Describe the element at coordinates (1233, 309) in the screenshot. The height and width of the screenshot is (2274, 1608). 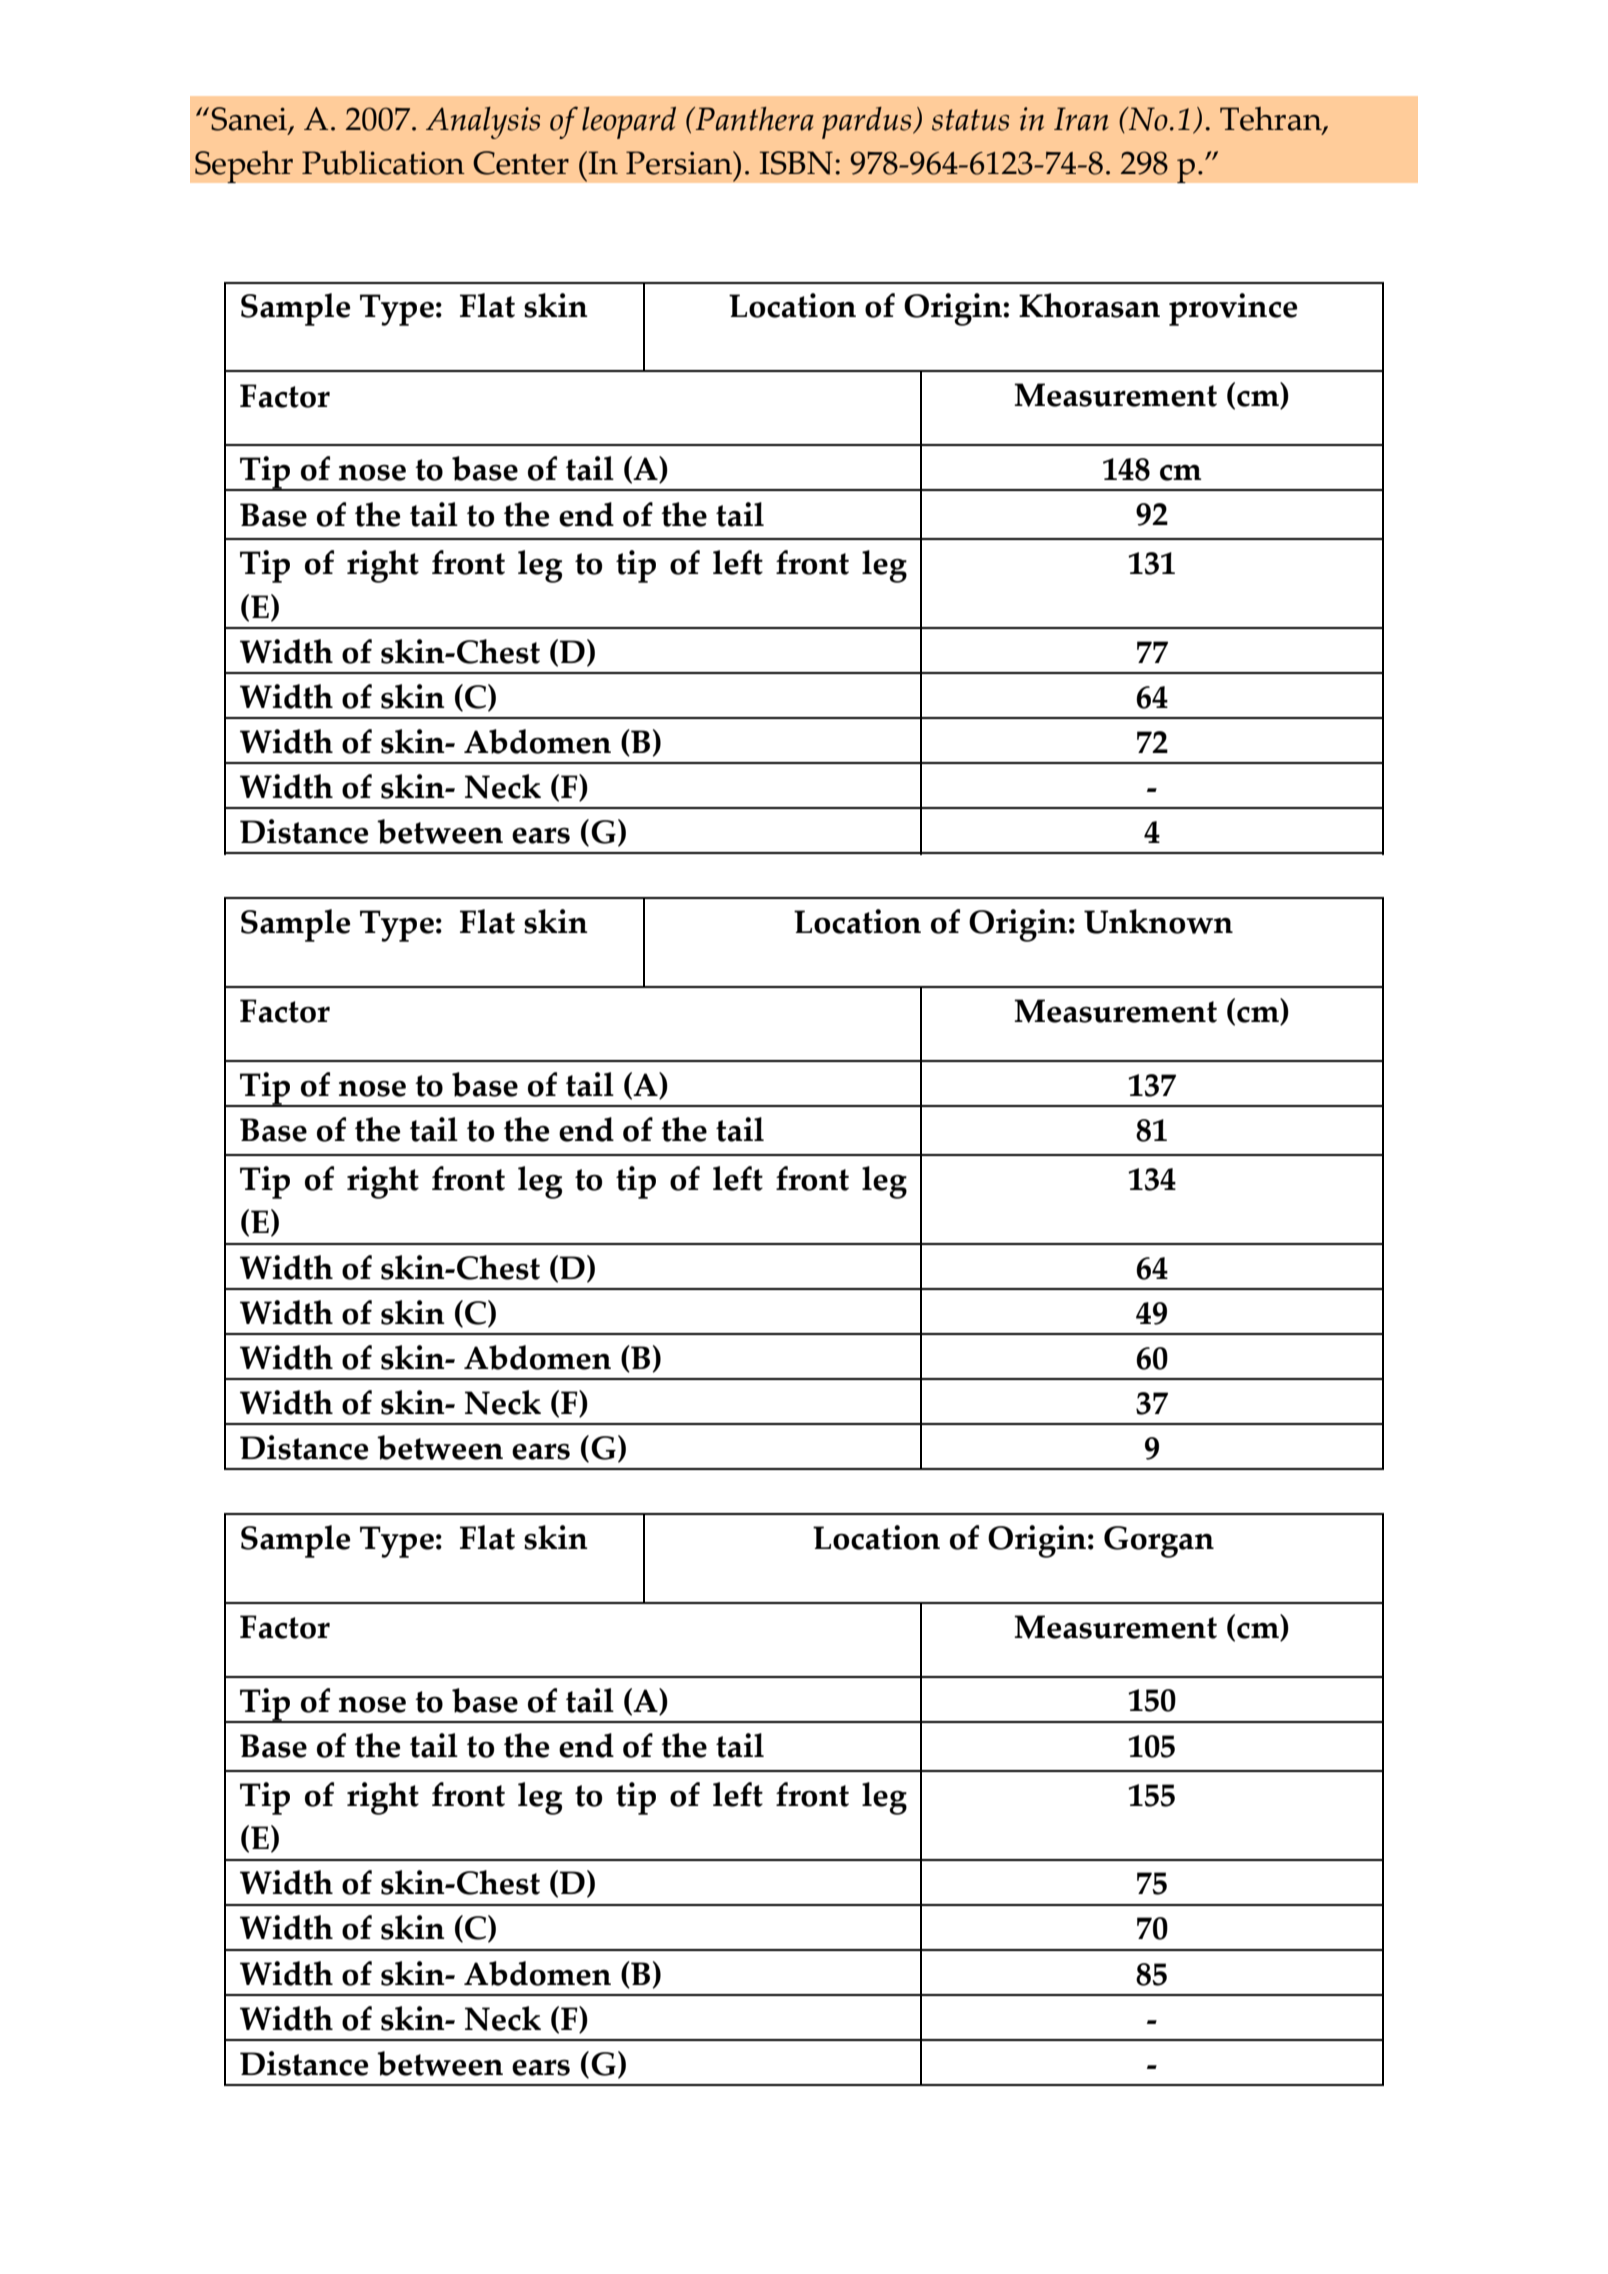
I see `province` at that location.
